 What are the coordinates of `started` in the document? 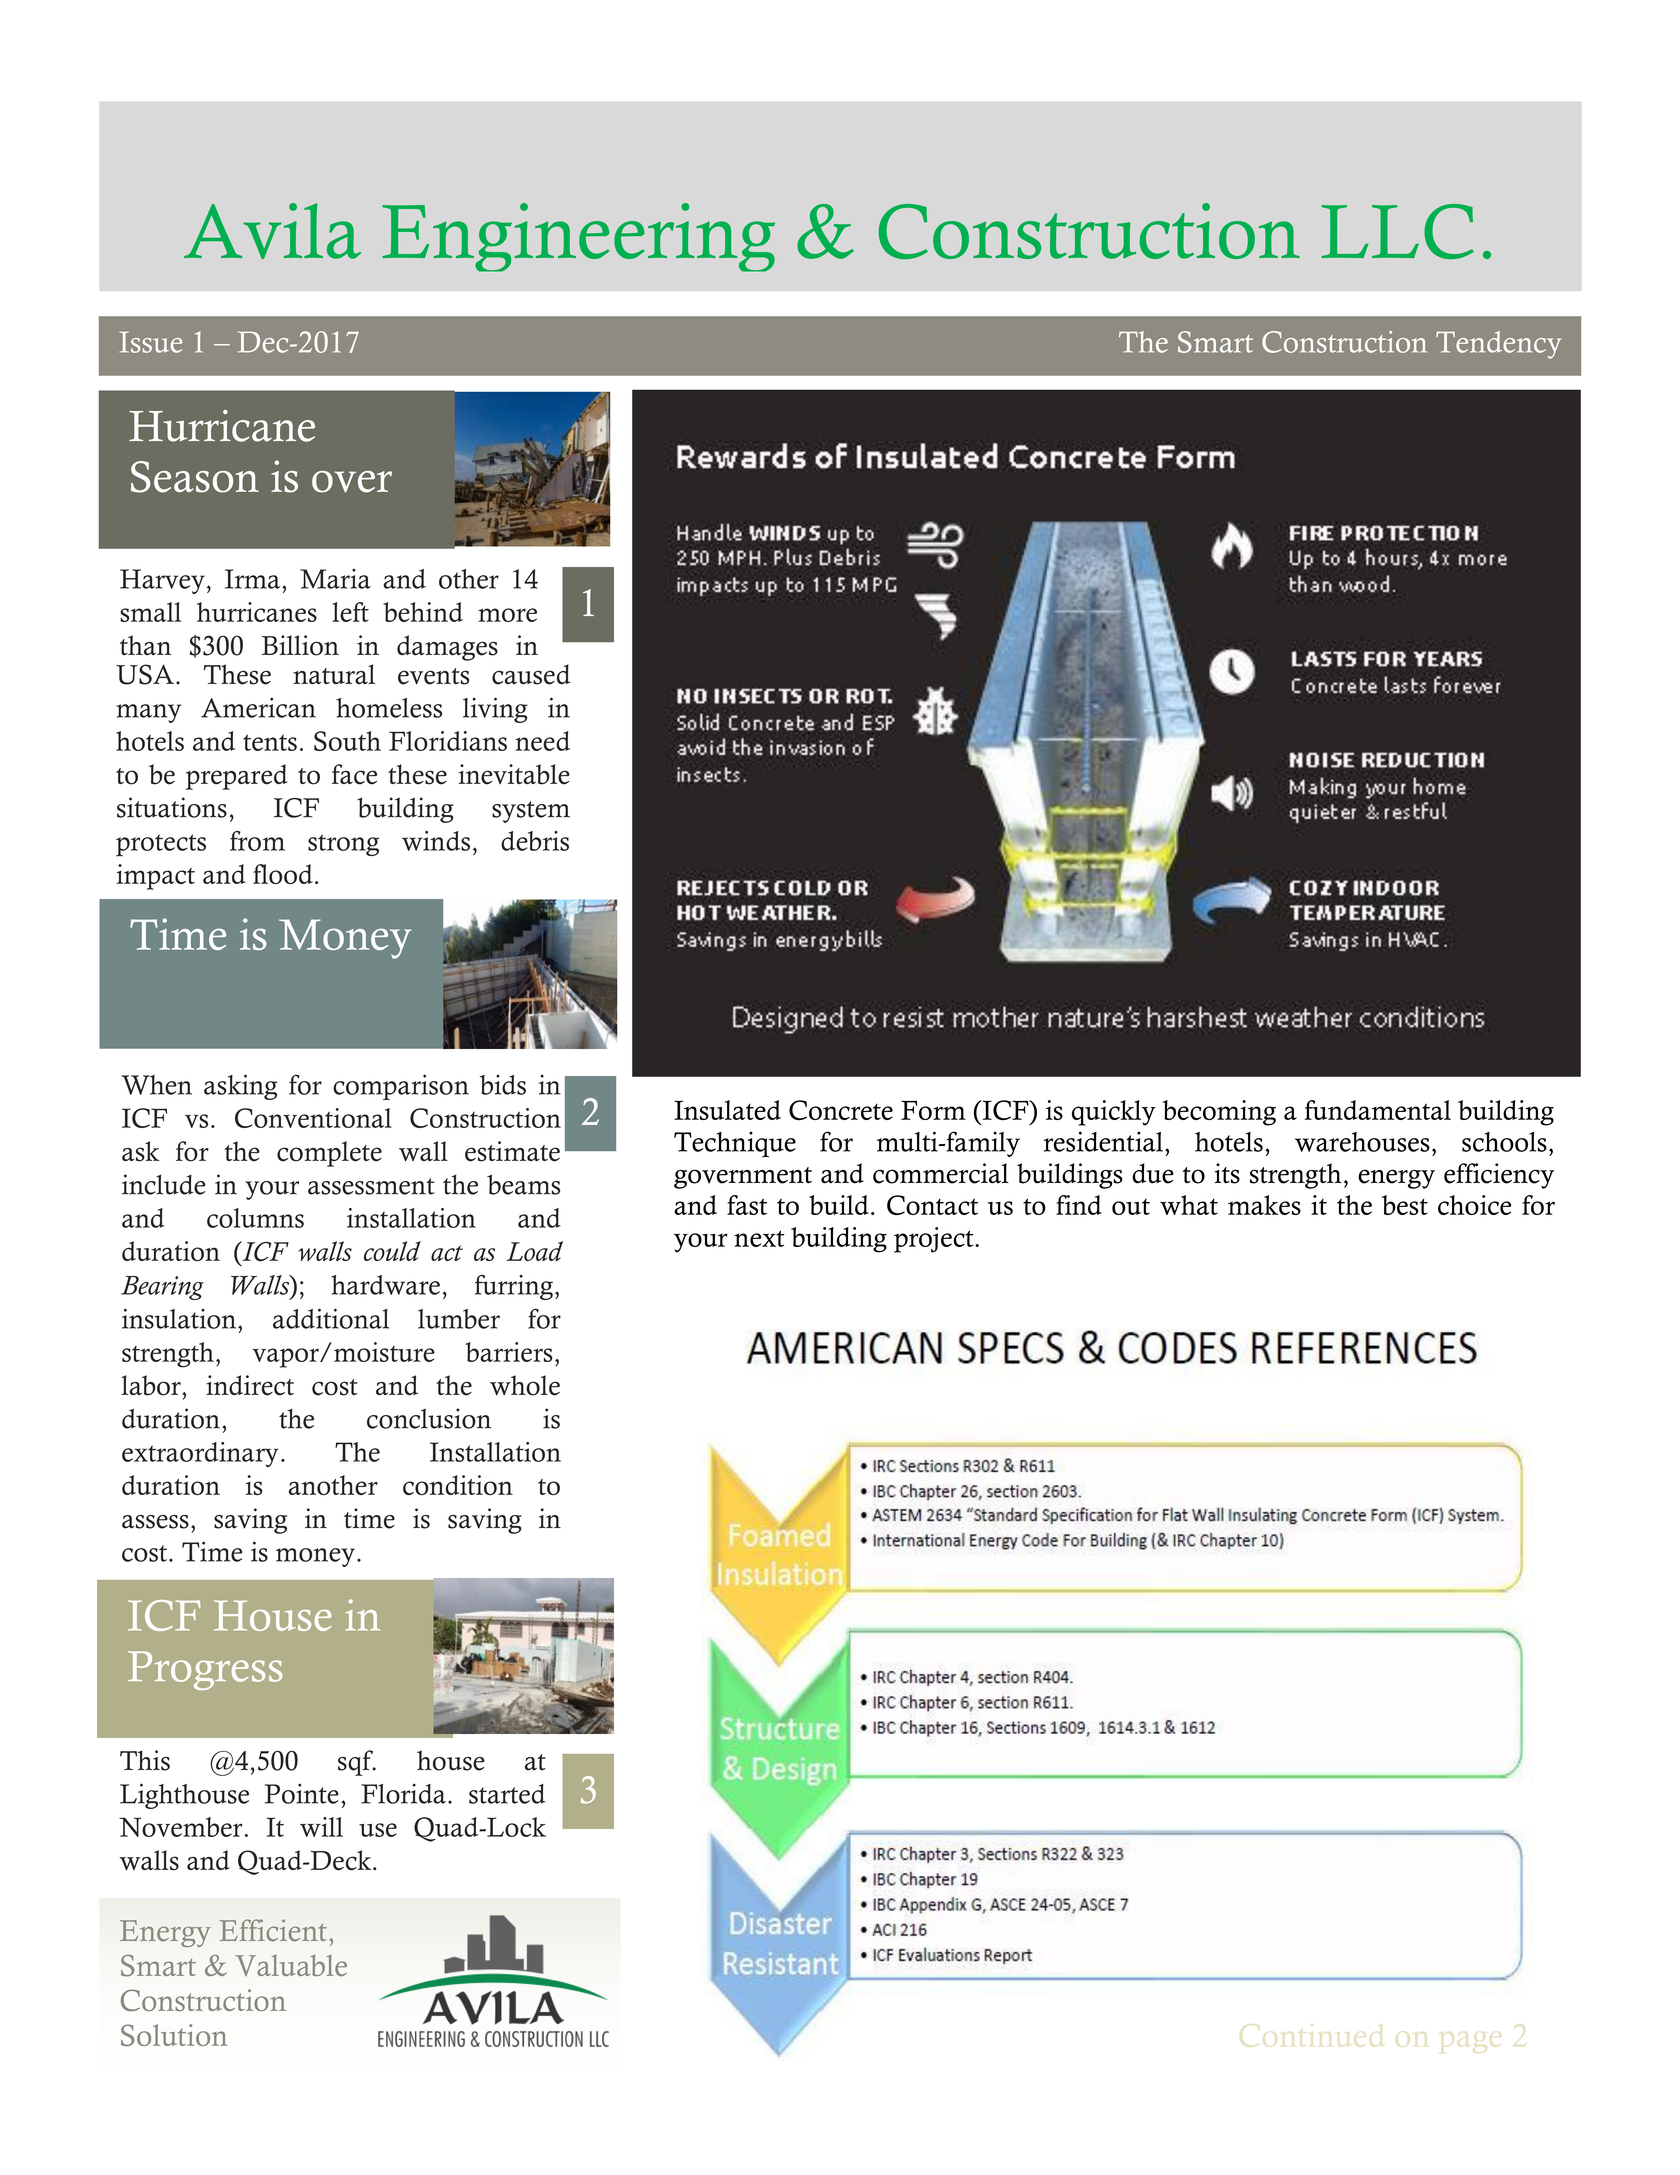 It's located at (507, 1794).
